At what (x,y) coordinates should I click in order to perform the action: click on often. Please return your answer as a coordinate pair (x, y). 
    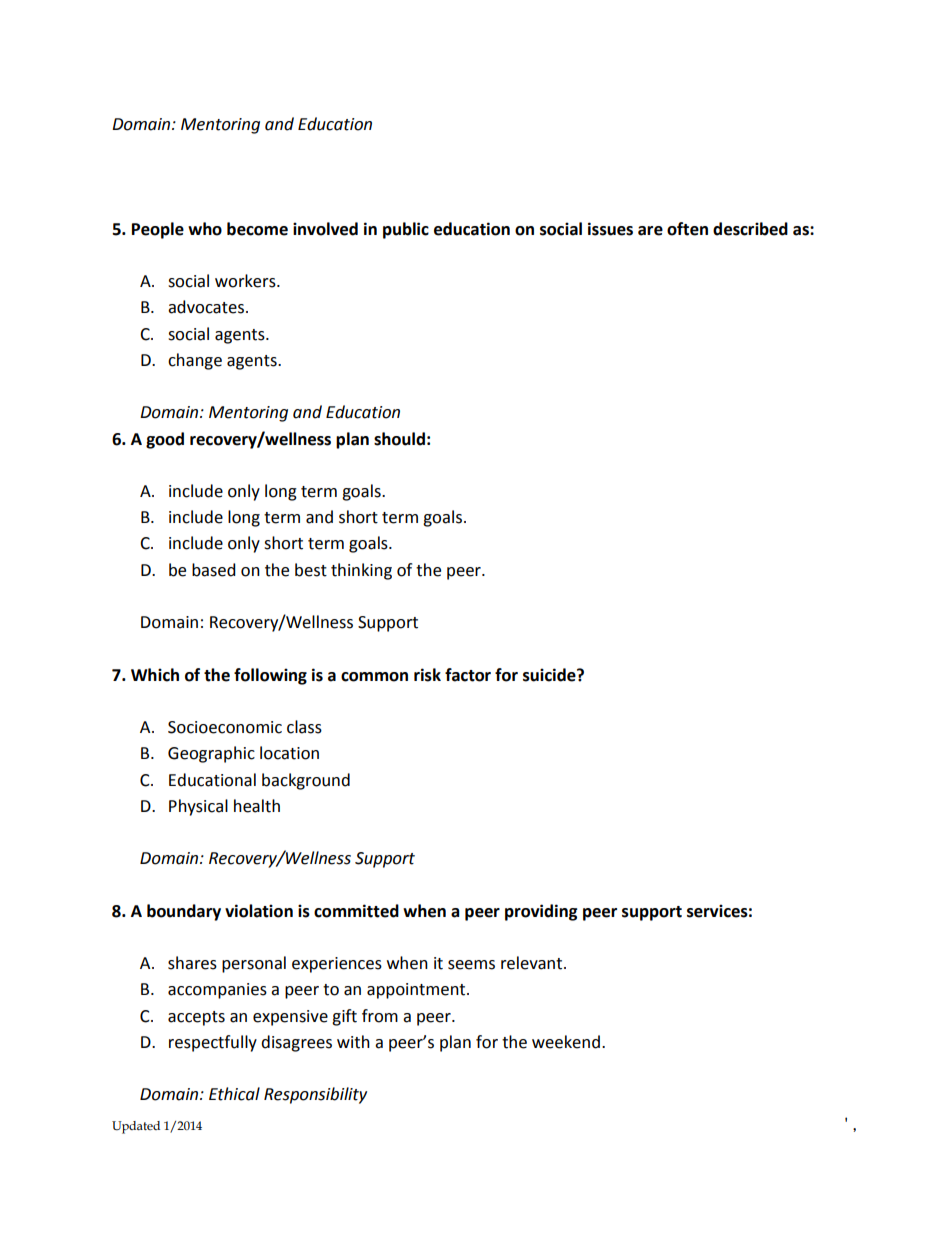
    Looking at the image, I should click on (687, 229).
